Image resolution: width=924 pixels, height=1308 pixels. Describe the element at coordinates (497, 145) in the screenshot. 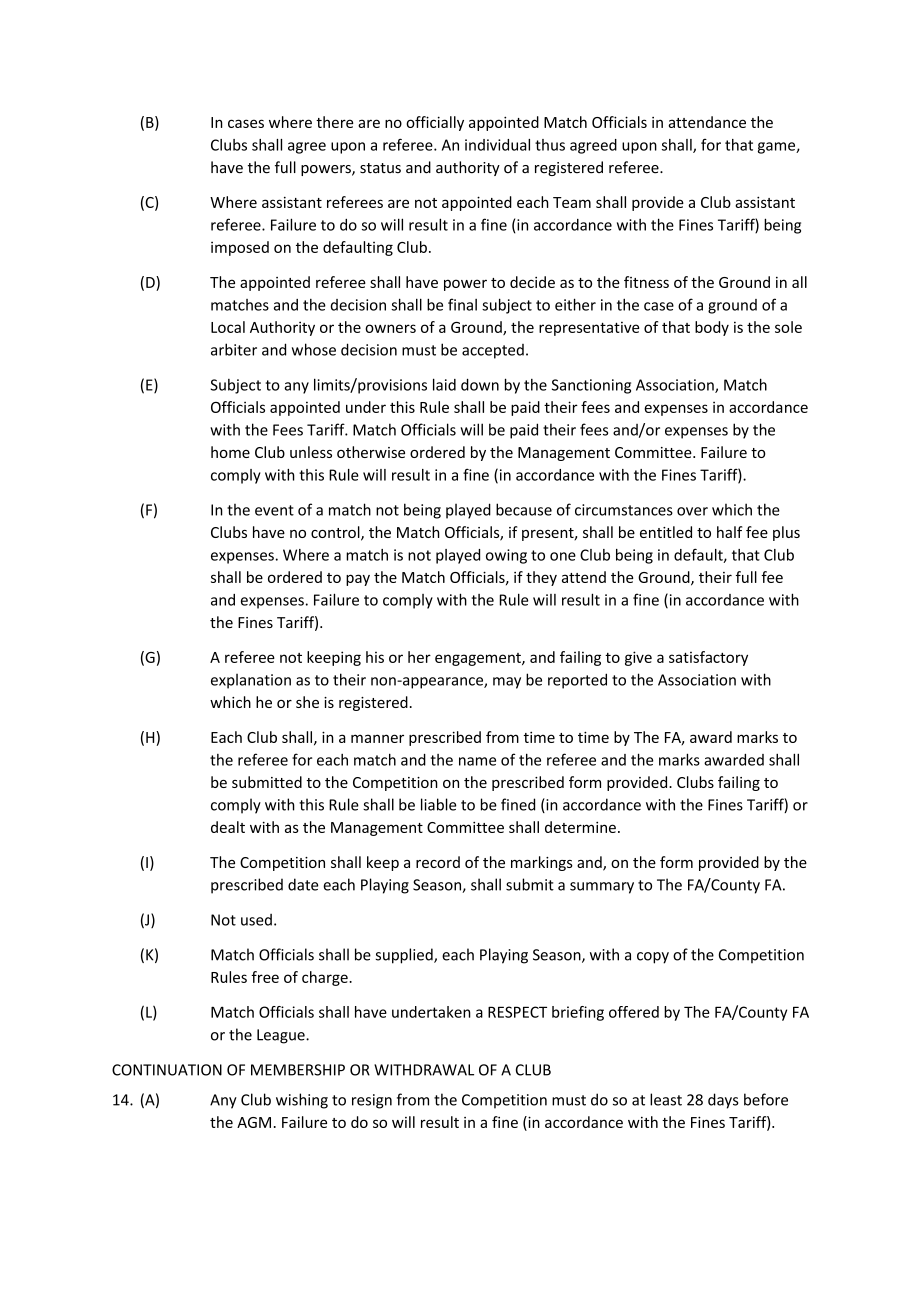

I see `individual` at that location.
